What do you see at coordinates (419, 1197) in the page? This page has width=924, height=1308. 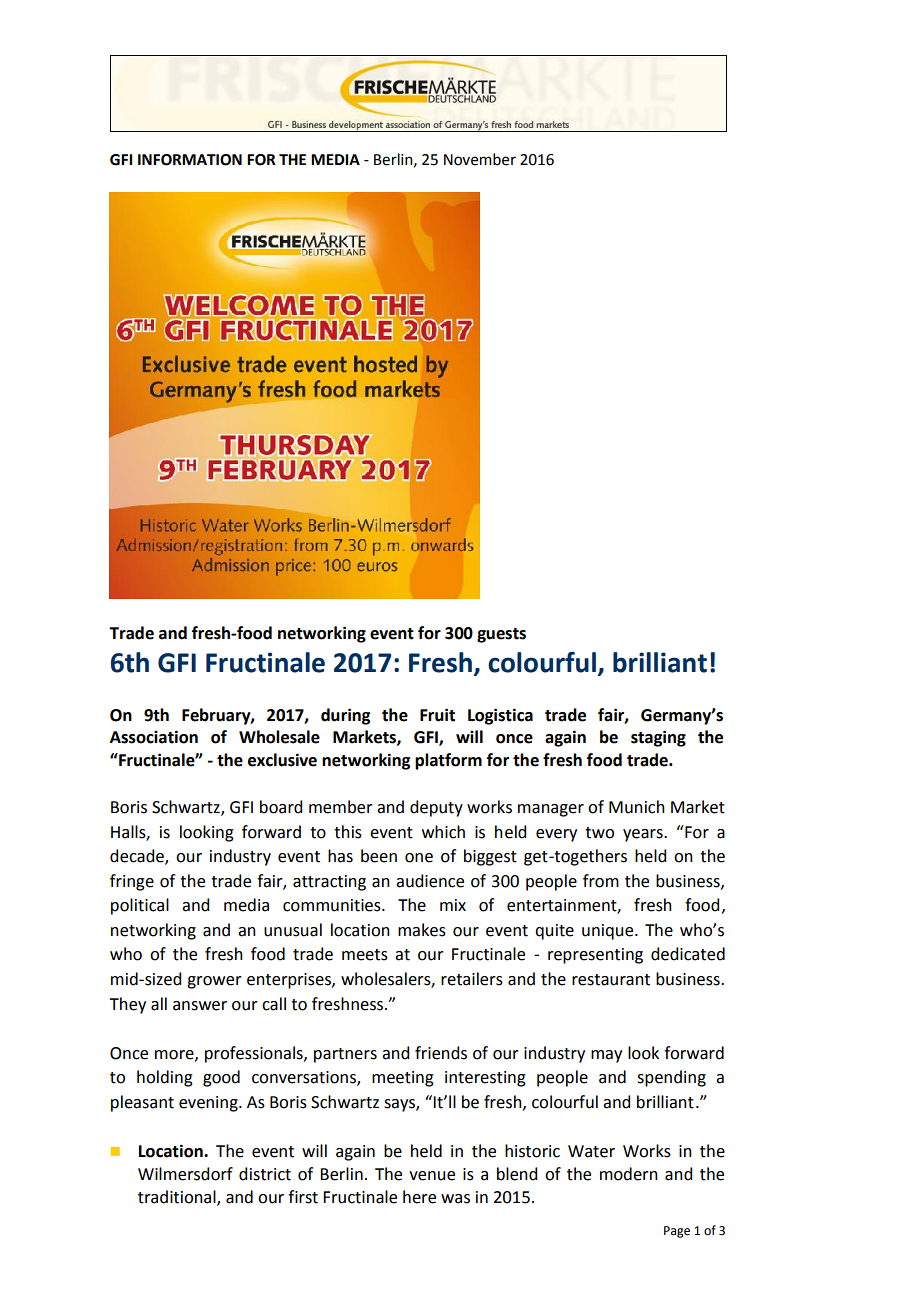 I see `here` at bounding box center [419, 1197].
